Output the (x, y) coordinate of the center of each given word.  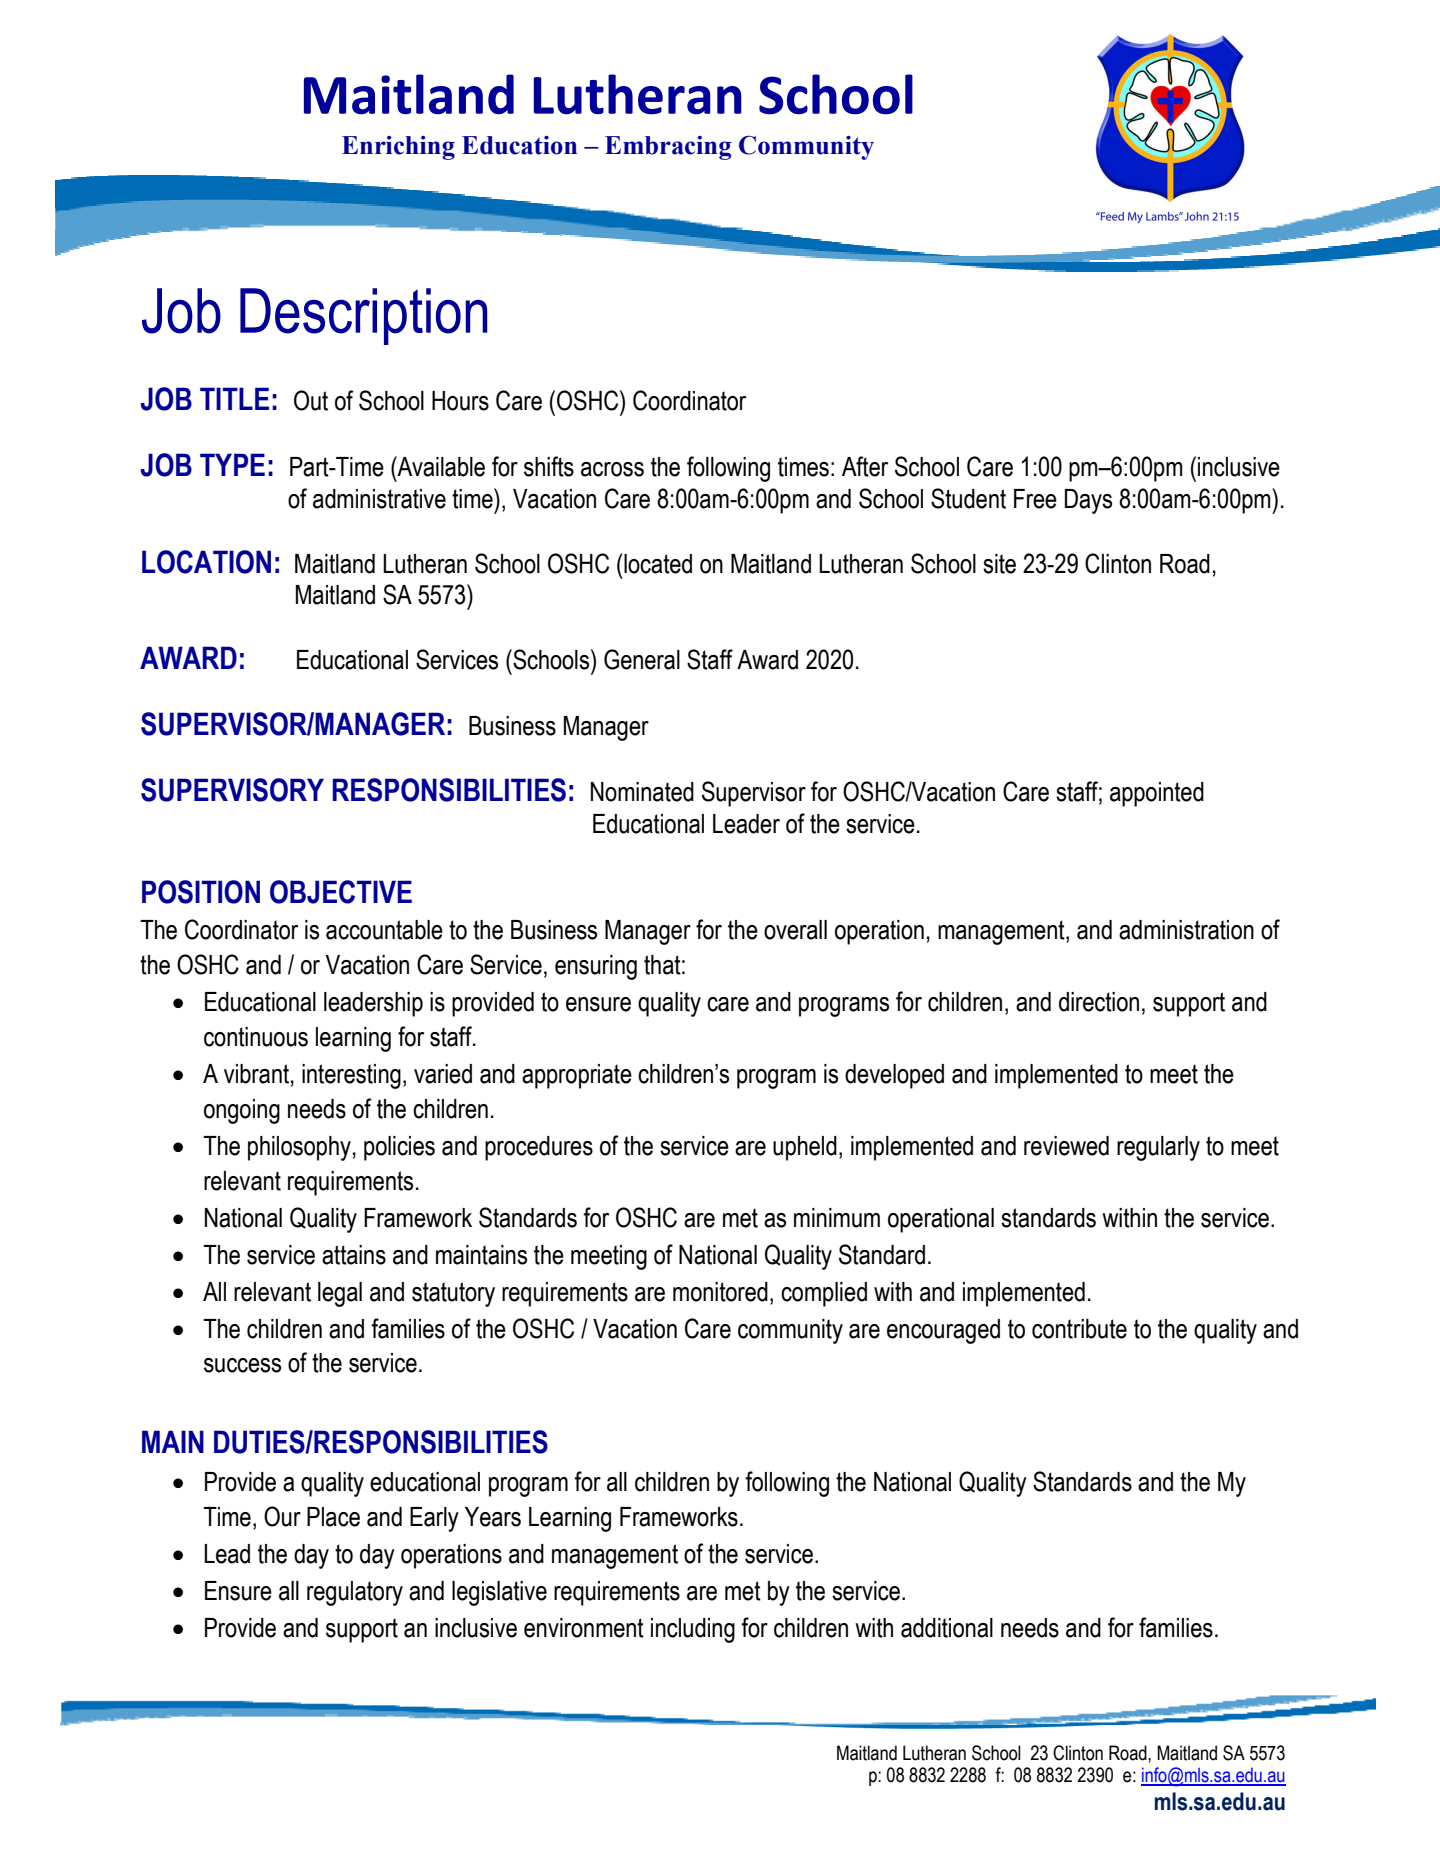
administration (1186, 930)
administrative (379, 499)
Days (1088, 501)
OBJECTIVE (341, 892)
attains (354, 1255)
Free (1035, 499)
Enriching (398, 148)
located (657, 563)
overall (795, 930)
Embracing (668, 148)
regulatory (355, 1593)
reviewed (1066, 1146)
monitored (720, 1292)
